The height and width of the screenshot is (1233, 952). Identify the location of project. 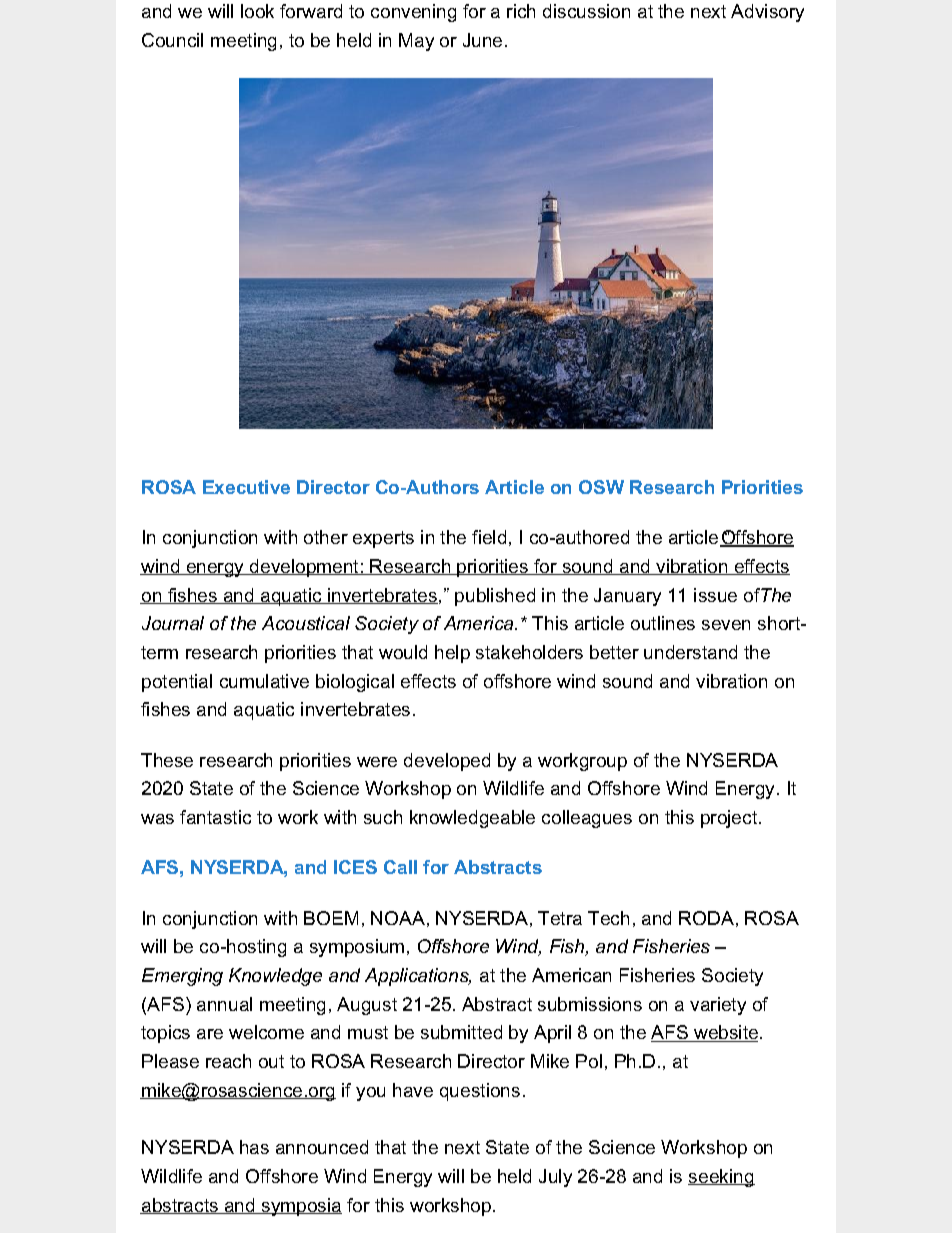
(729, 819).
